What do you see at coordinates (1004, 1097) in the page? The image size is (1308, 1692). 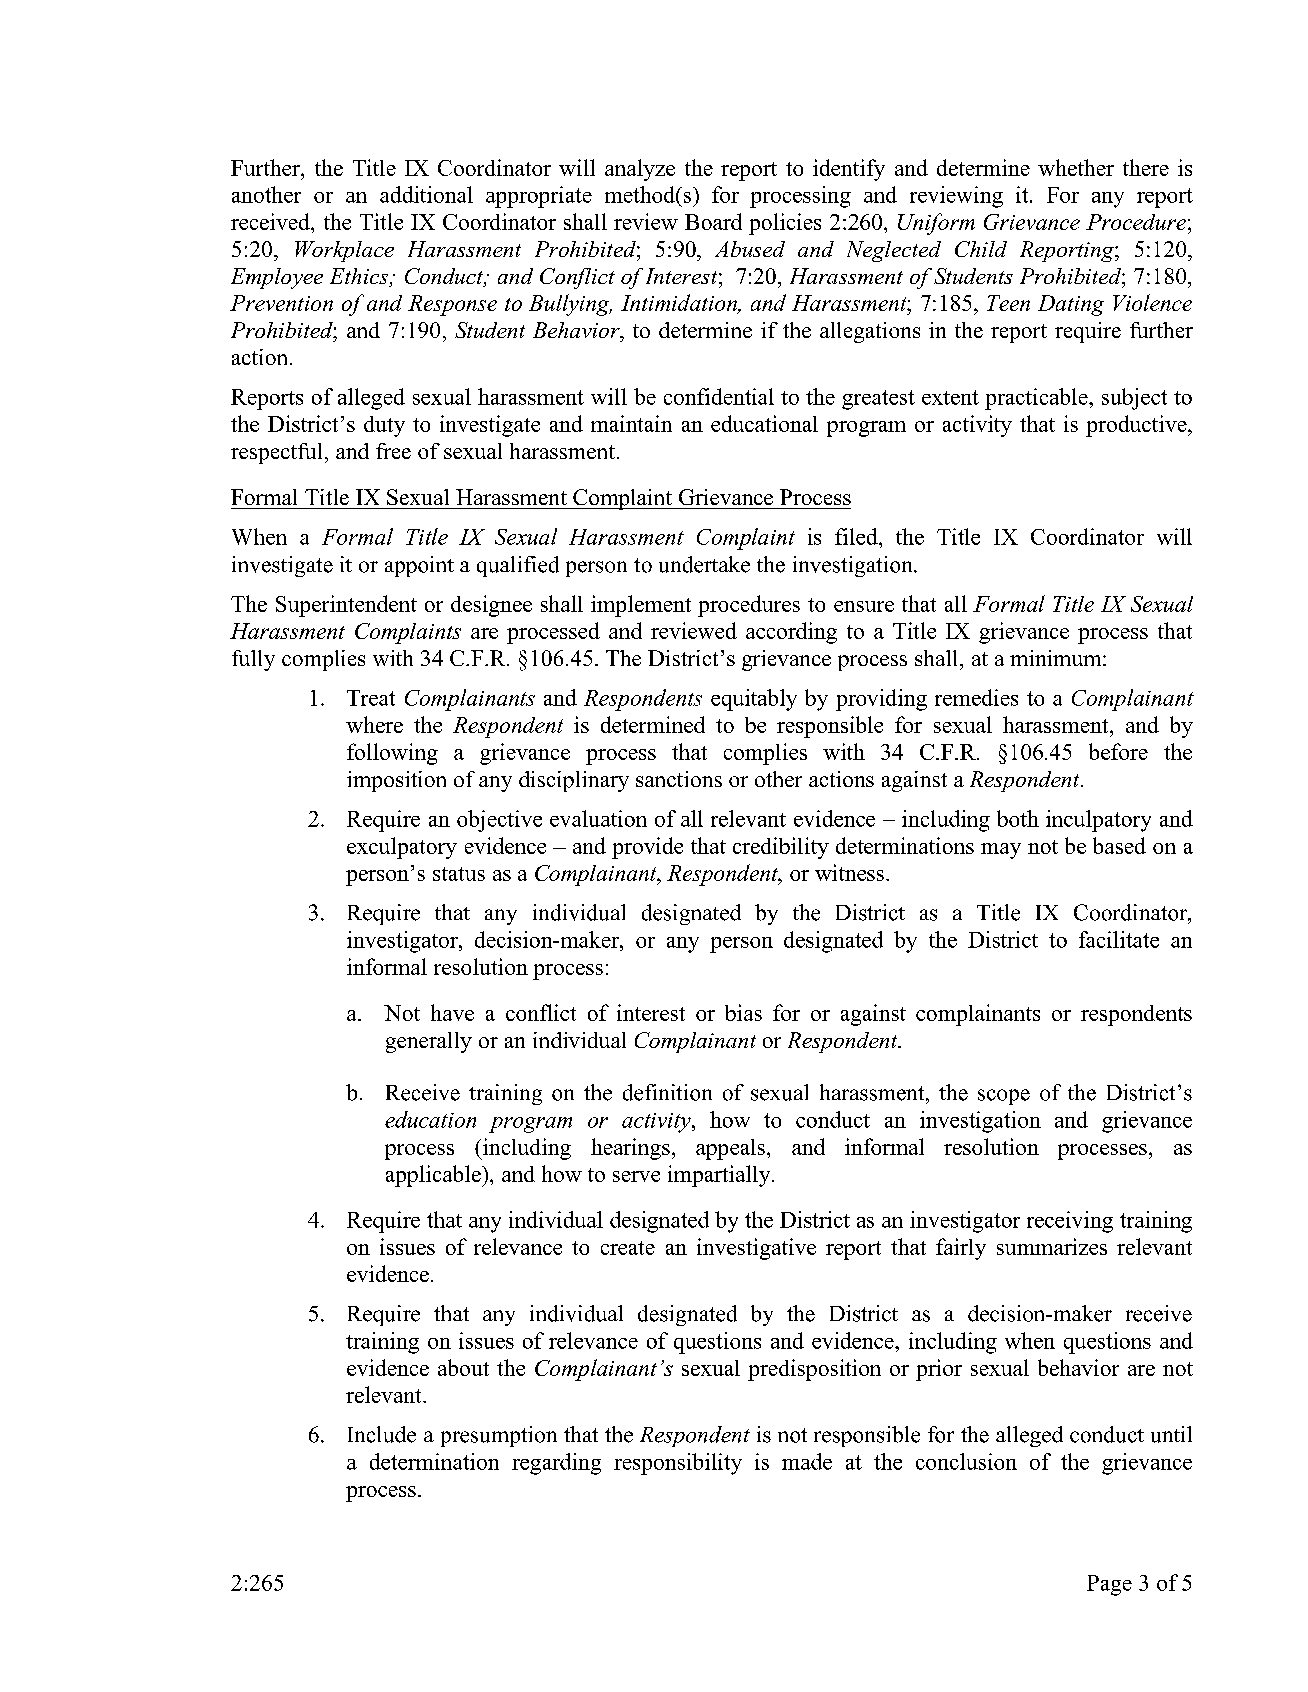 I see `scope` at bounding box center [1004, 1097].
